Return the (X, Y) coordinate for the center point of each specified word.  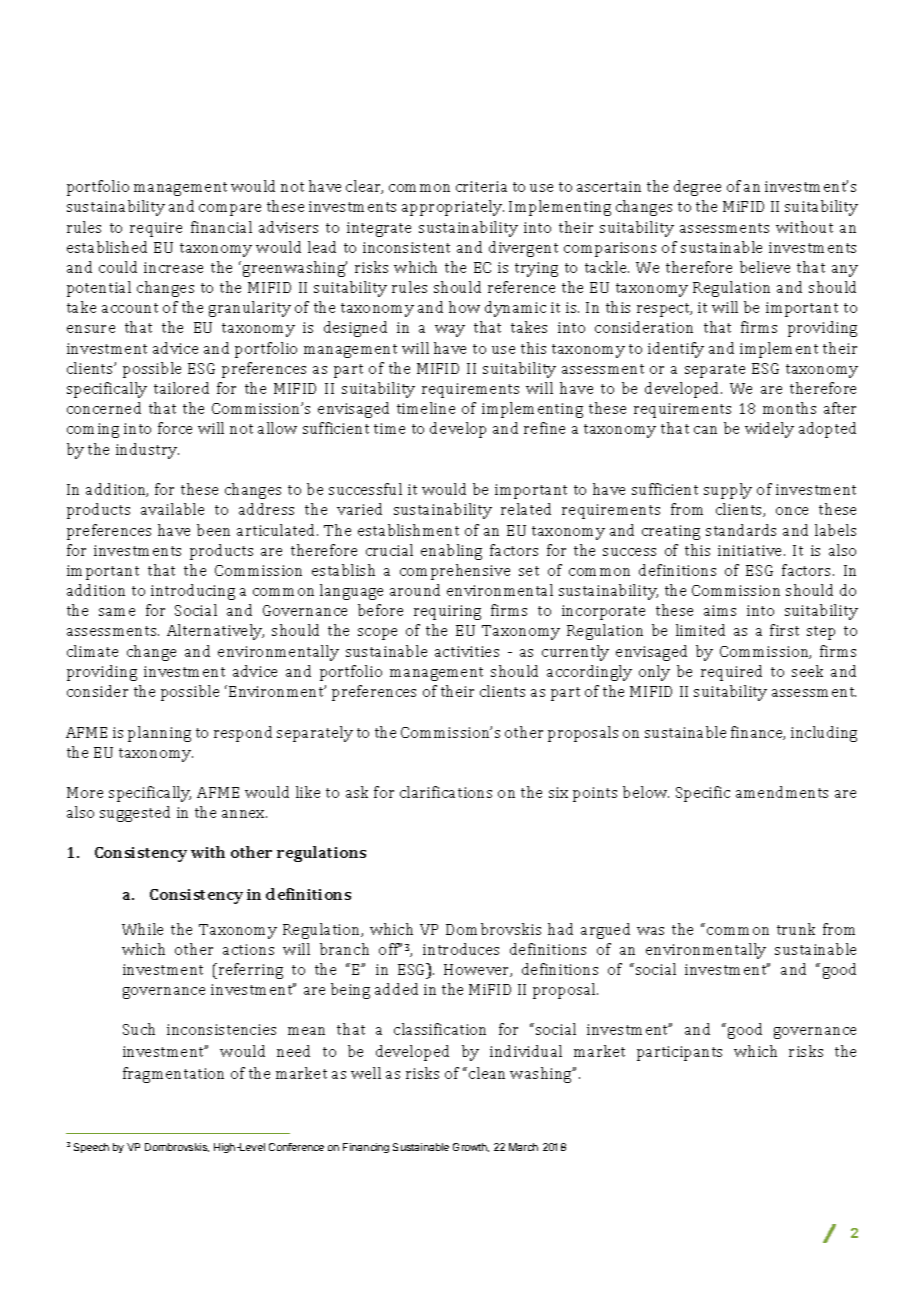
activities (467, 651)
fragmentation (173, 1075)
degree (697, 188)
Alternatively (215, 632)
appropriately (453, 208)
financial (221, 227)
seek (807, 671)
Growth (471, 1147)
